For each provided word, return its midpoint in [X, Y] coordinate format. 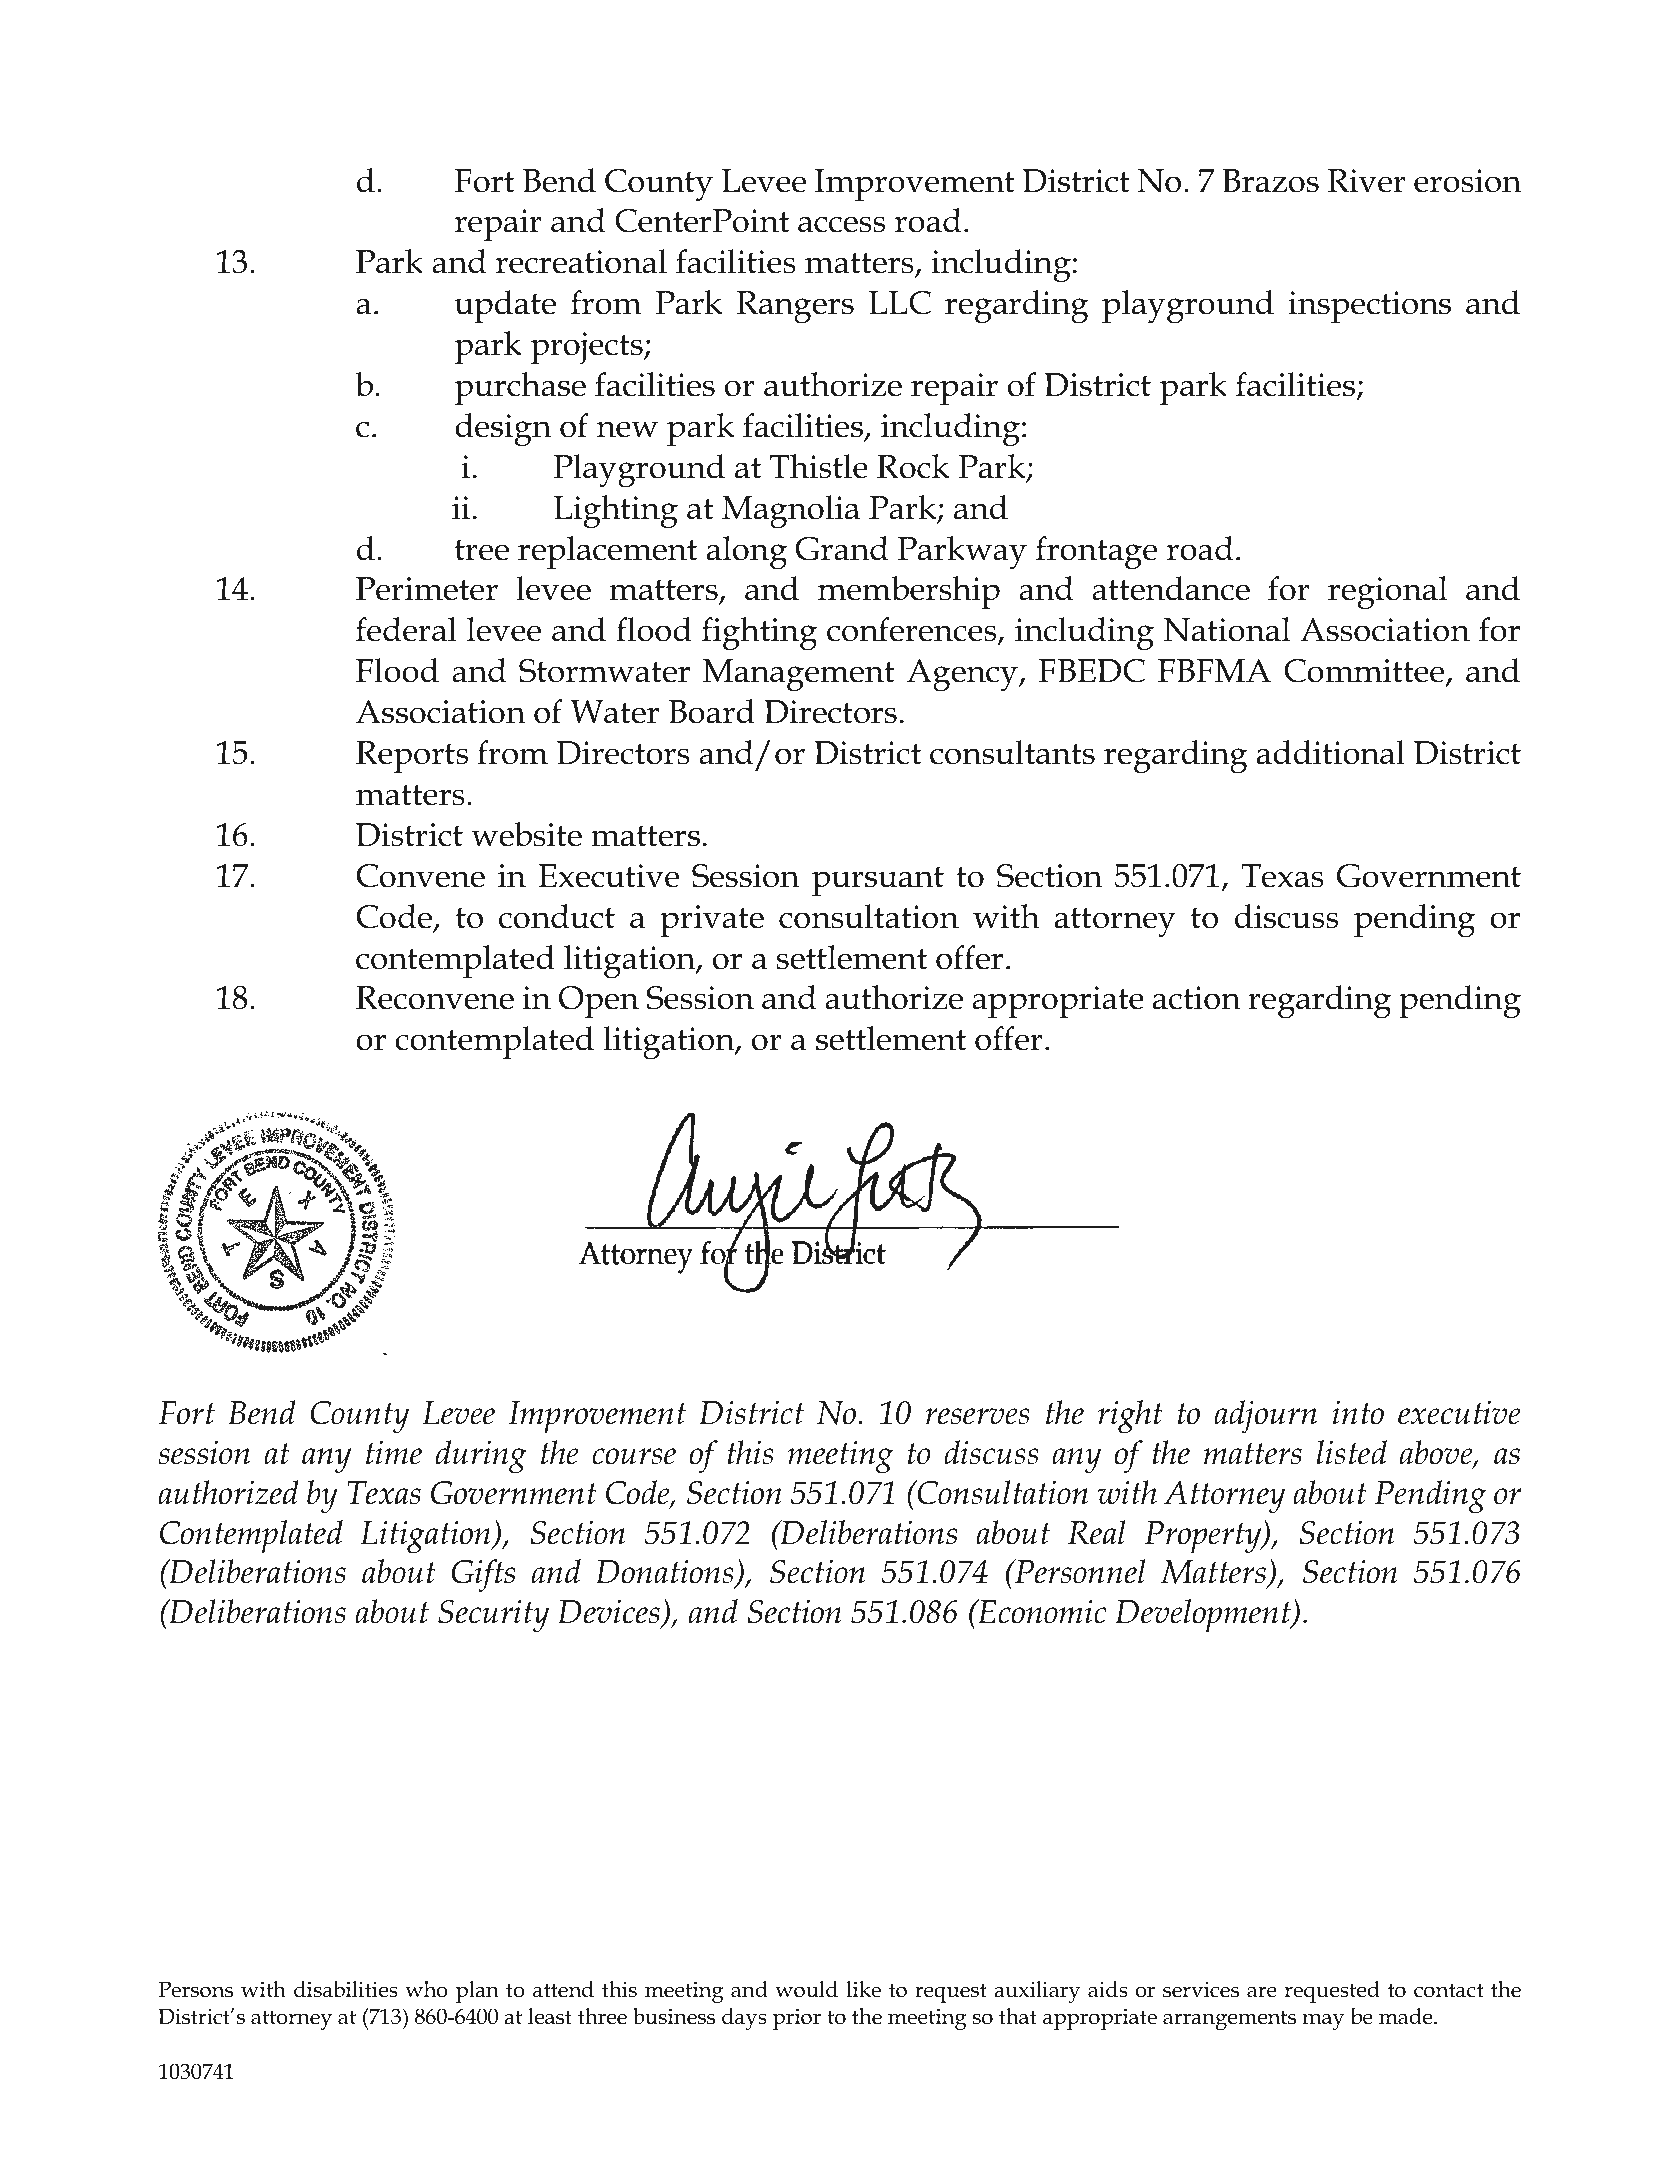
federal [406, 629]
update [505, 306]
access [841, 224]
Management [798, 675]
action [1197, 998]
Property [1204, 1537]
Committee [1365, 672]
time [394, 1452]
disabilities [346, 1989]
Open [599, 1002]
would [806, 1989]
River [1367, 181]
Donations [665, 1572]
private [712, 921]
